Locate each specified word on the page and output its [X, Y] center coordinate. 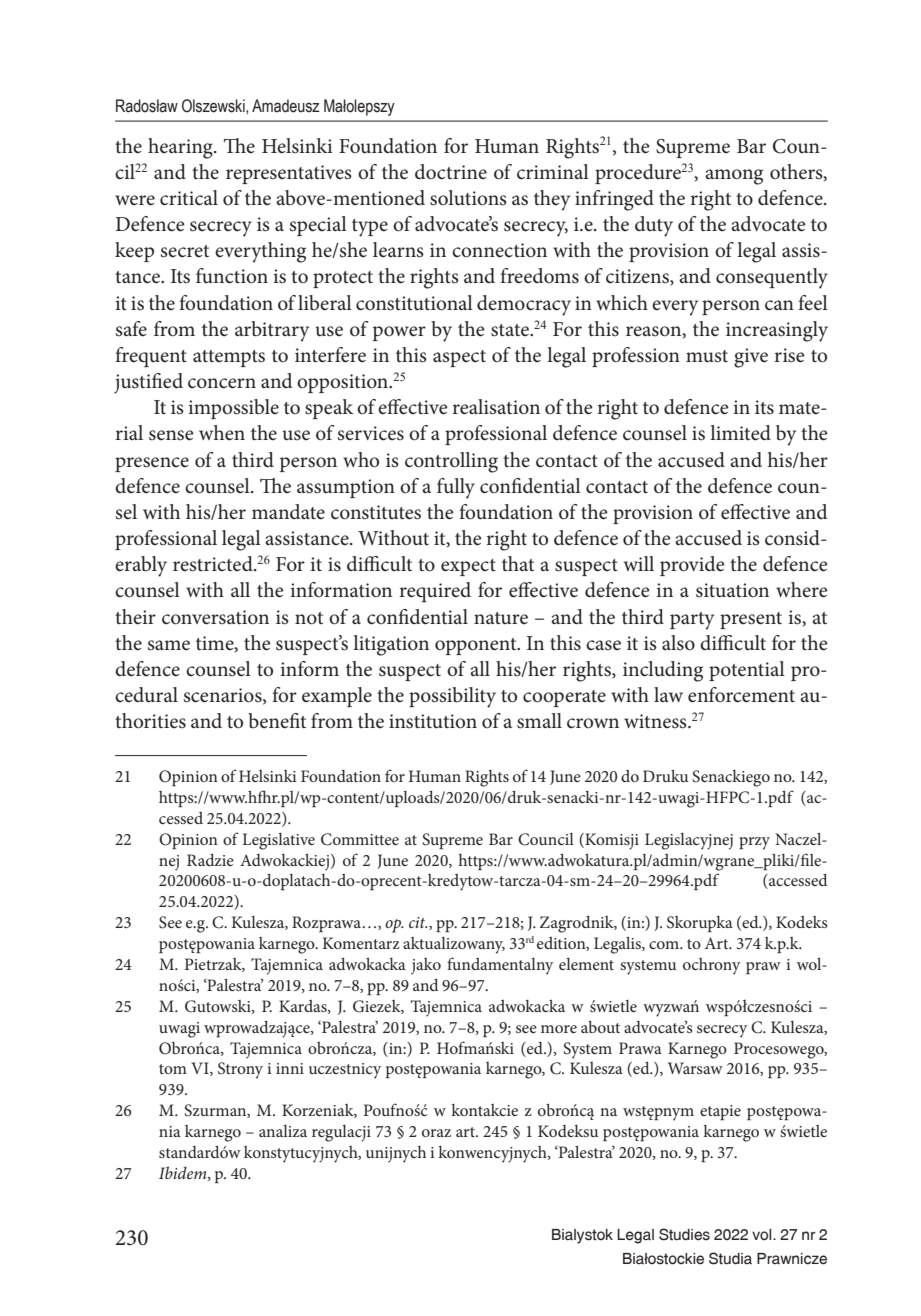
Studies [684, 1234]
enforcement [741, 695]
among [734, 177]
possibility [452, 697]
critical [189, 198]
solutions [468, 198]
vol [763, 1235]
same [169, 645]
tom [173, 1069]
